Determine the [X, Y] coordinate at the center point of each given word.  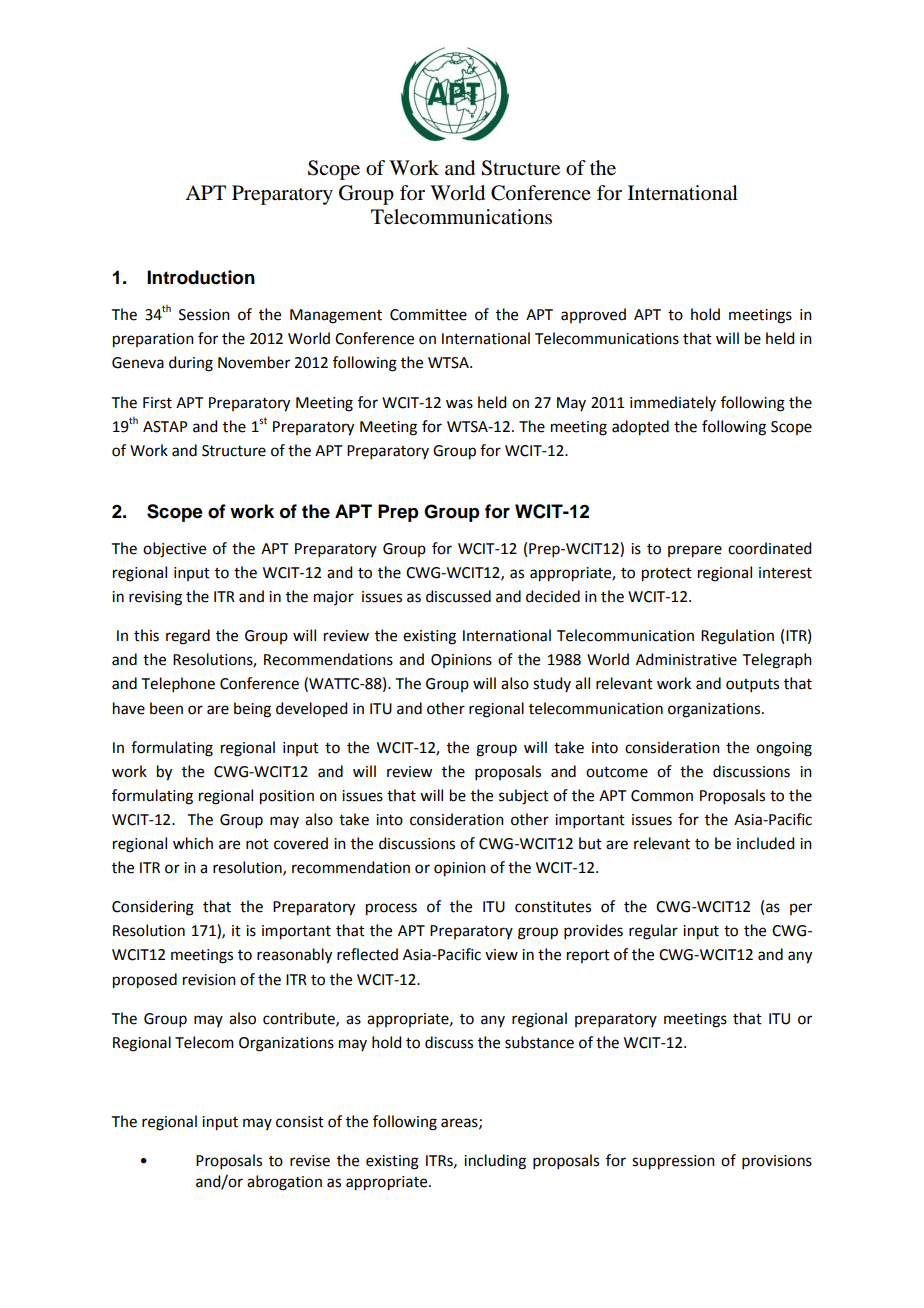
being [252, 710]
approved [593, 315]
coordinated [769, 548]
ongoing [784, 749]
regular [653, 932]
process [391, 909]
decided [553, 596]
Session [204, 315]
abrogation [284, 1183]
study [552, 684]
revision [209, 980]
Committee [428, 315]
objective [174, 550]
